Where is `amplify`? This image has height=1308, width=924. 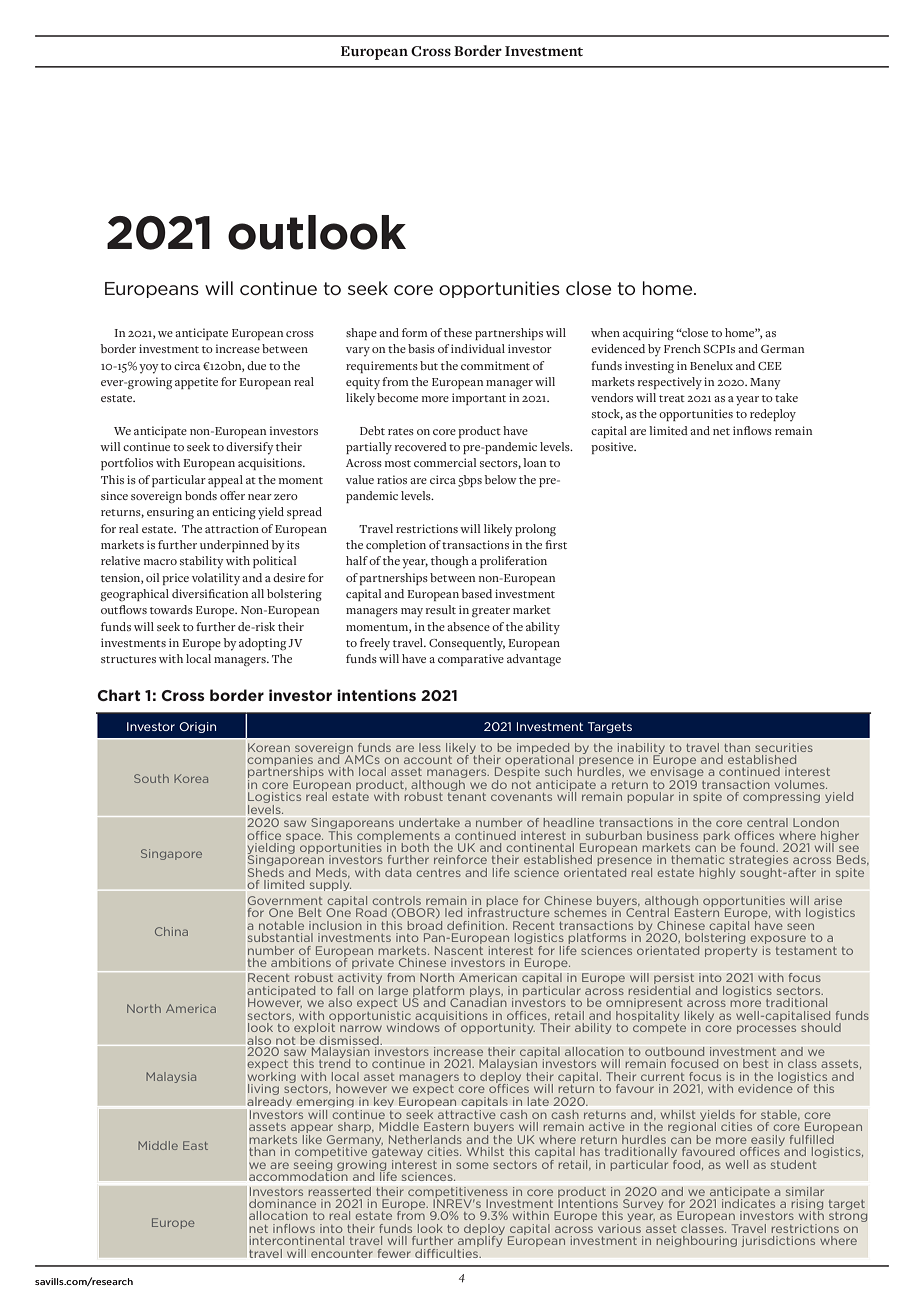
amplify is located at coordinates (480, 1242).
